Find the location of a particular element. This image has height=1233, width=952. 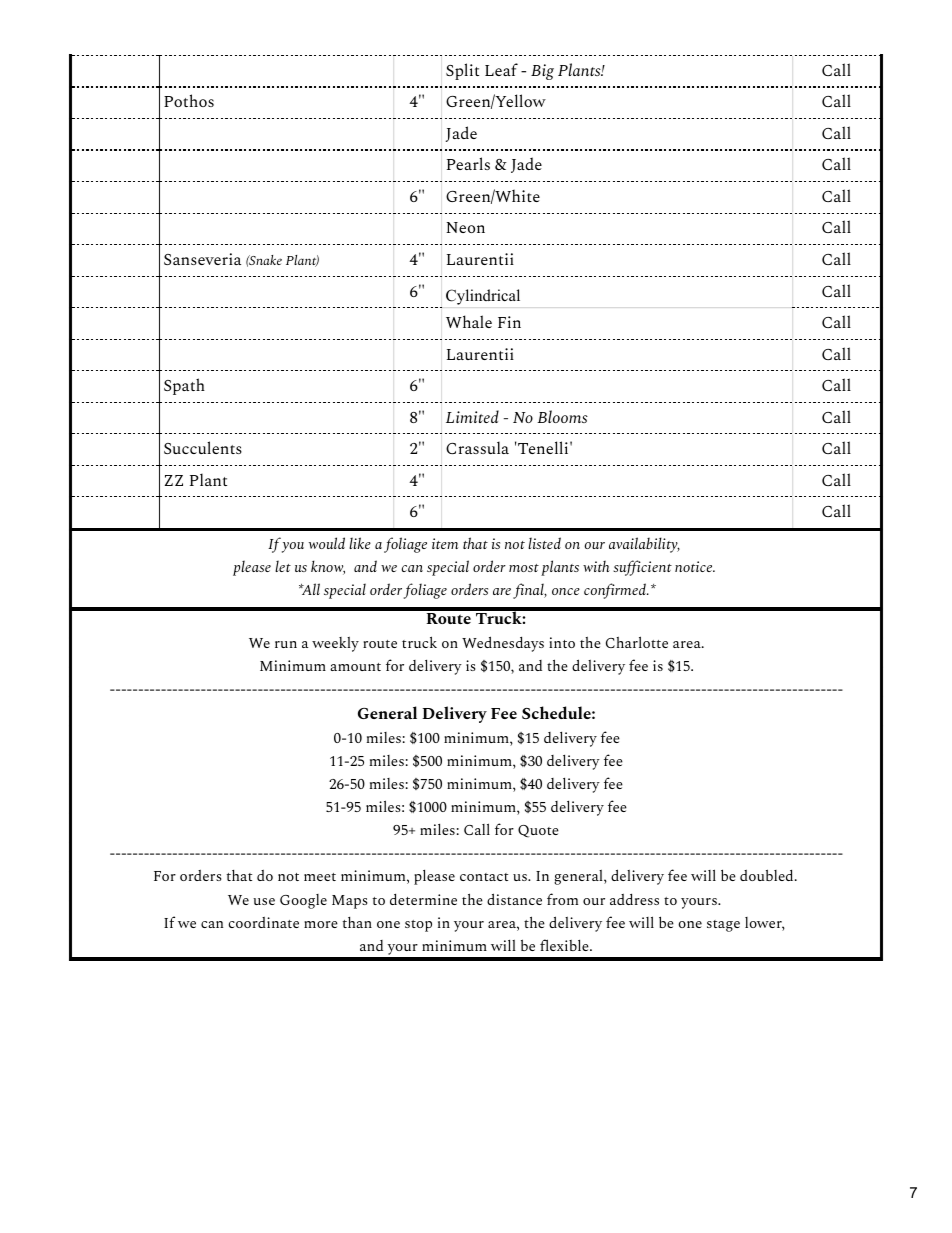

Wednesdays is located at coordinates (503, 644).
